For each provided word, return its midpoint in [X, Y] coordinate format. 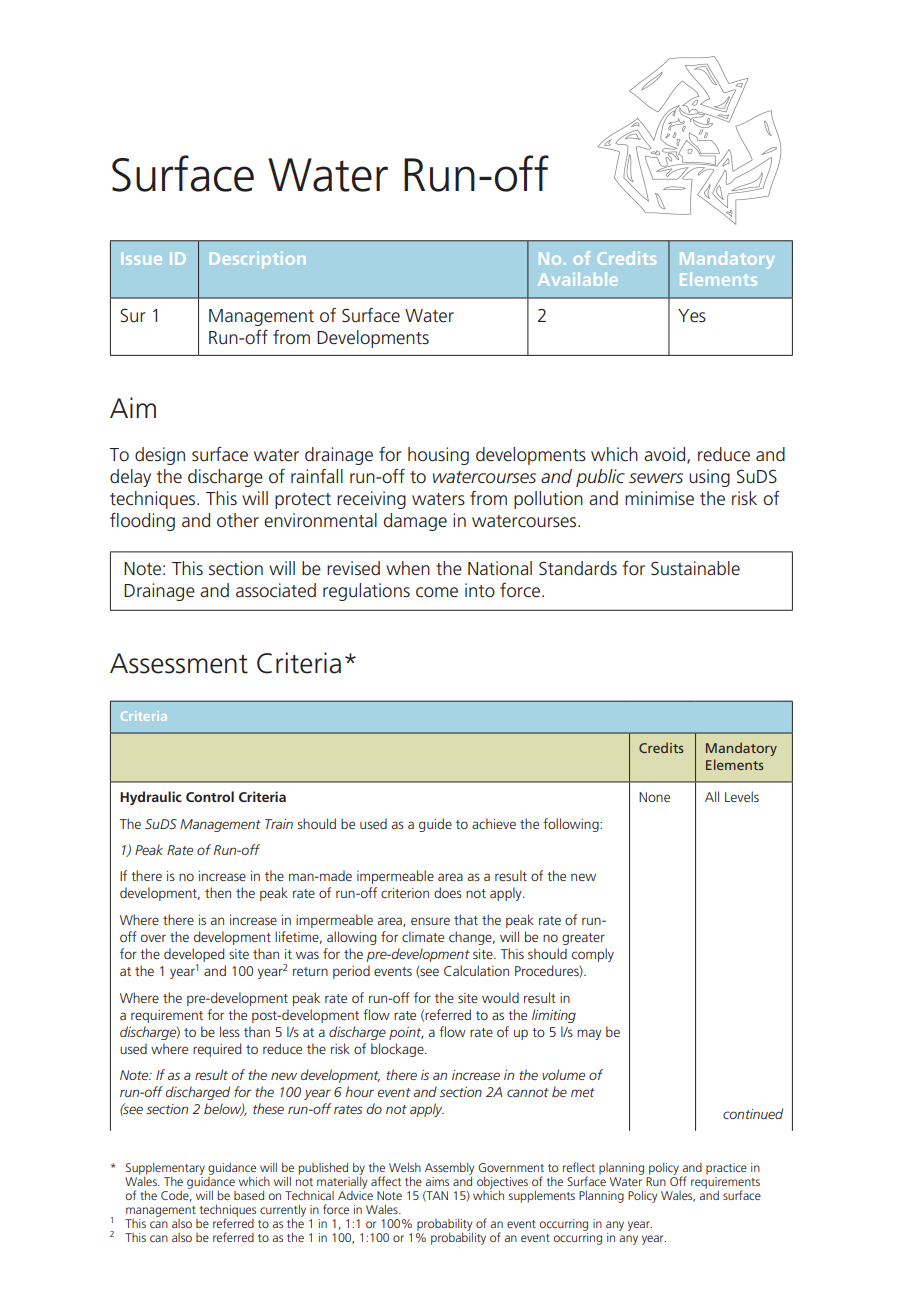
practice [726, 1169]
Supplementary [165, 1169]
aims [437, 1181]
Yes [692, 315]
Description [257, 260]
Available [577, 279]
